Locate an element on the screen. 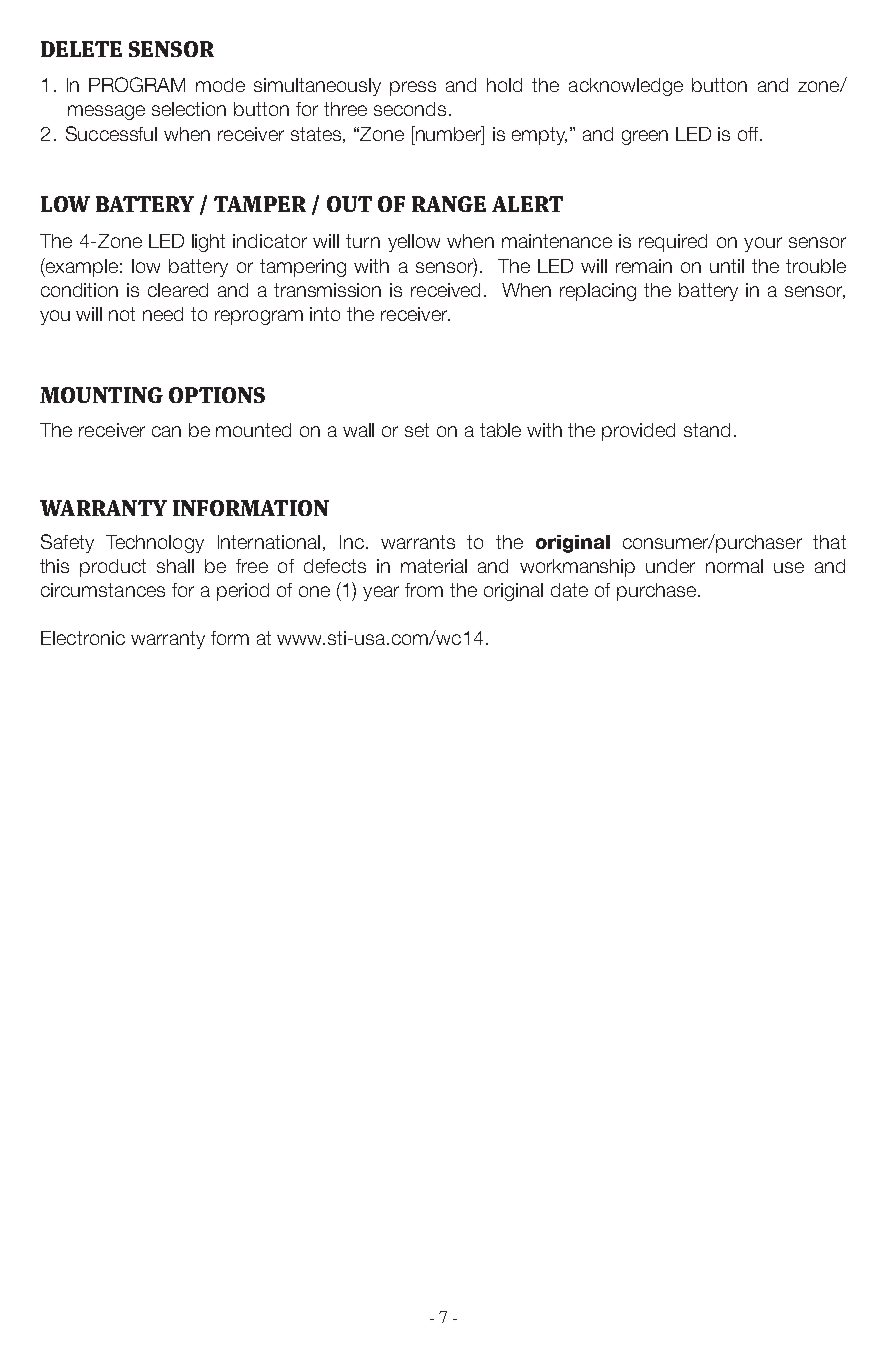 Image resolution: width=887 pixels, height=1372 pixels. acknowledge is located at coordinates (626, 87).
